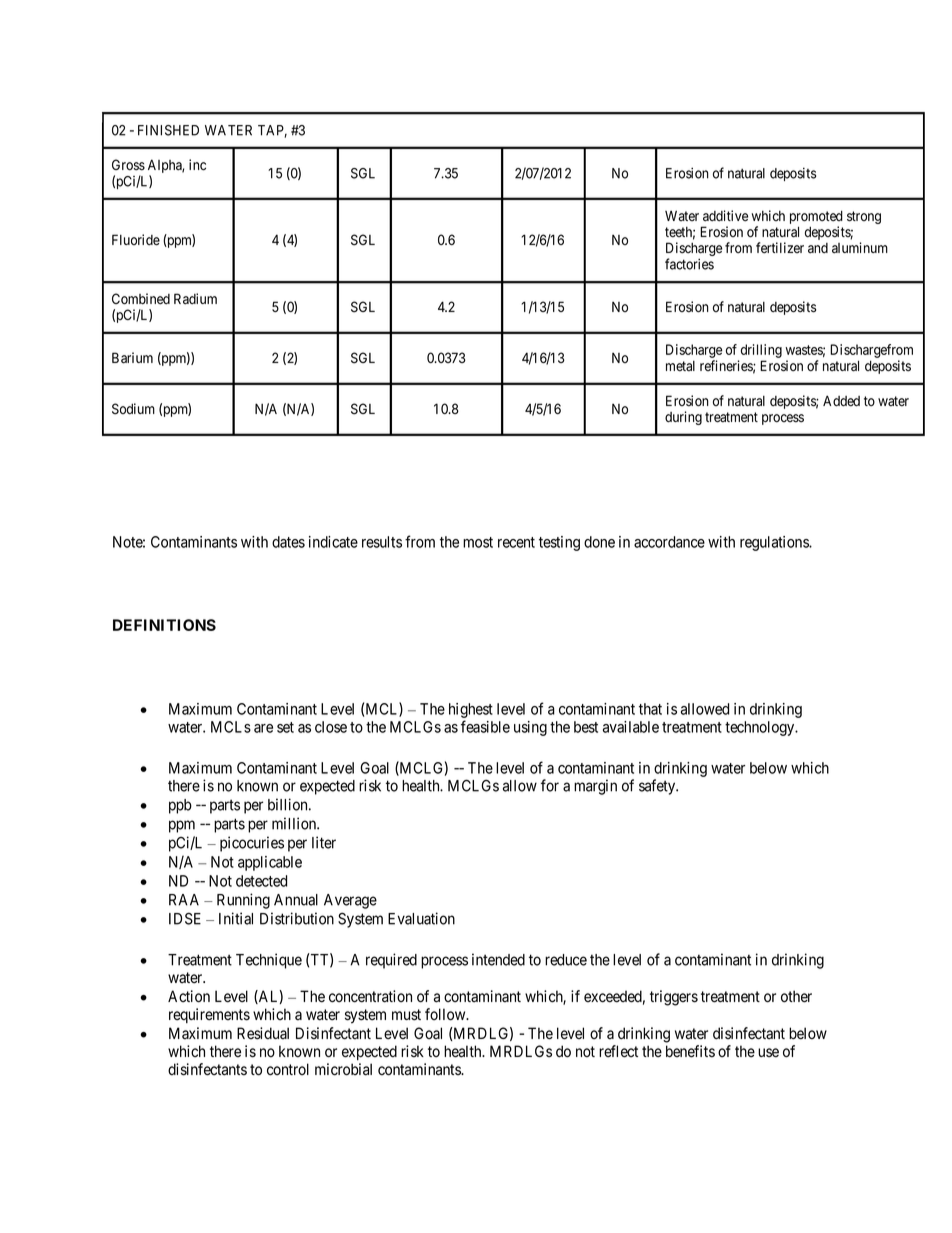 The height and width of the page is (1233, 952). I want to click on Sodium, so click(133, 409).
